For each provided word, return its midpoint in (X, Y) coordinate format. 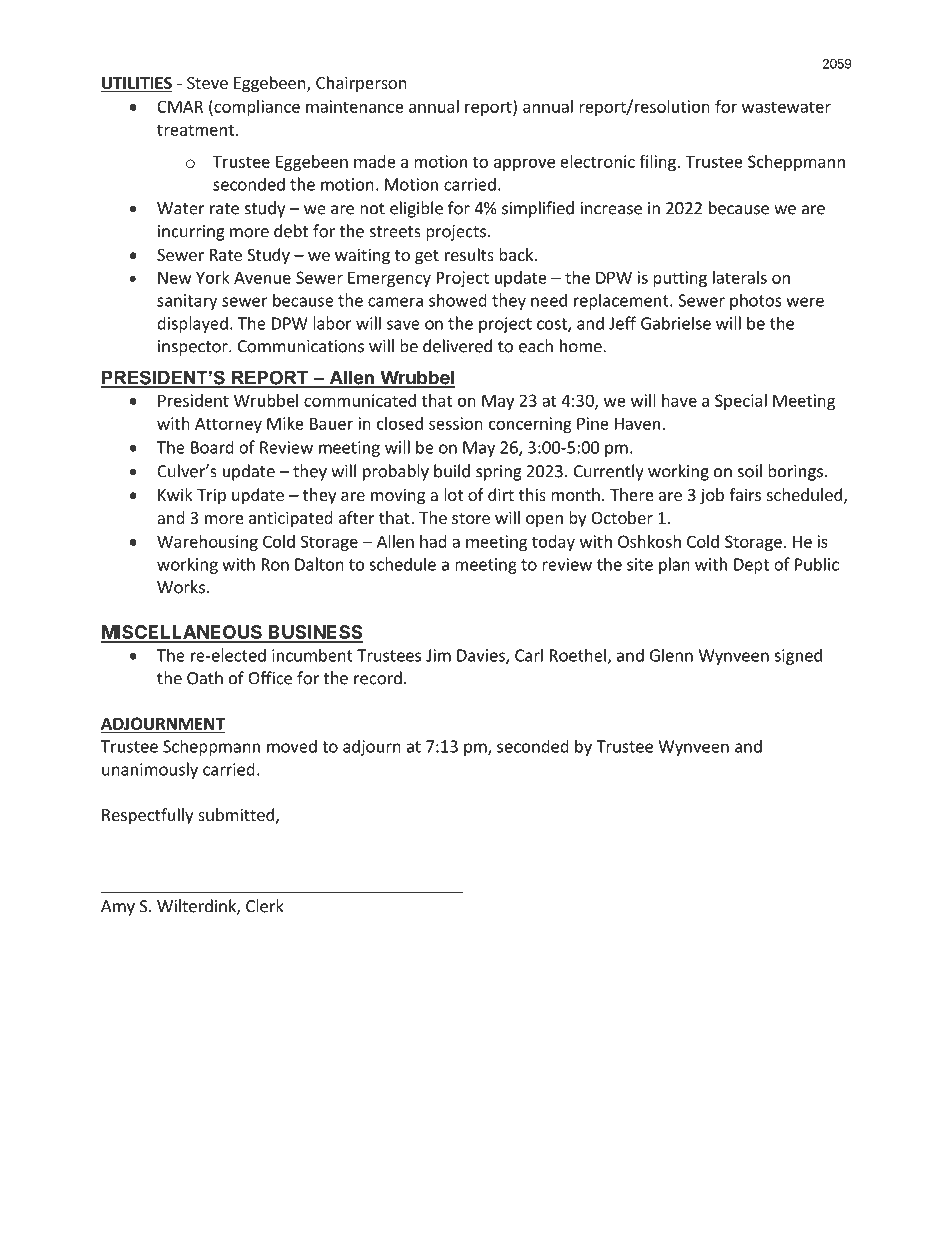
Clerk (265, 906)
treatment (195, 130)
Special (741, 402)
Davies (482, 656)
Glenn (671, 655)
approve (524, 164)
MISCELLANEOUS (182, 633)
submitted (236, 814)
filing (657, 163)
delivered (457, 346)
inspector (194, 348)
